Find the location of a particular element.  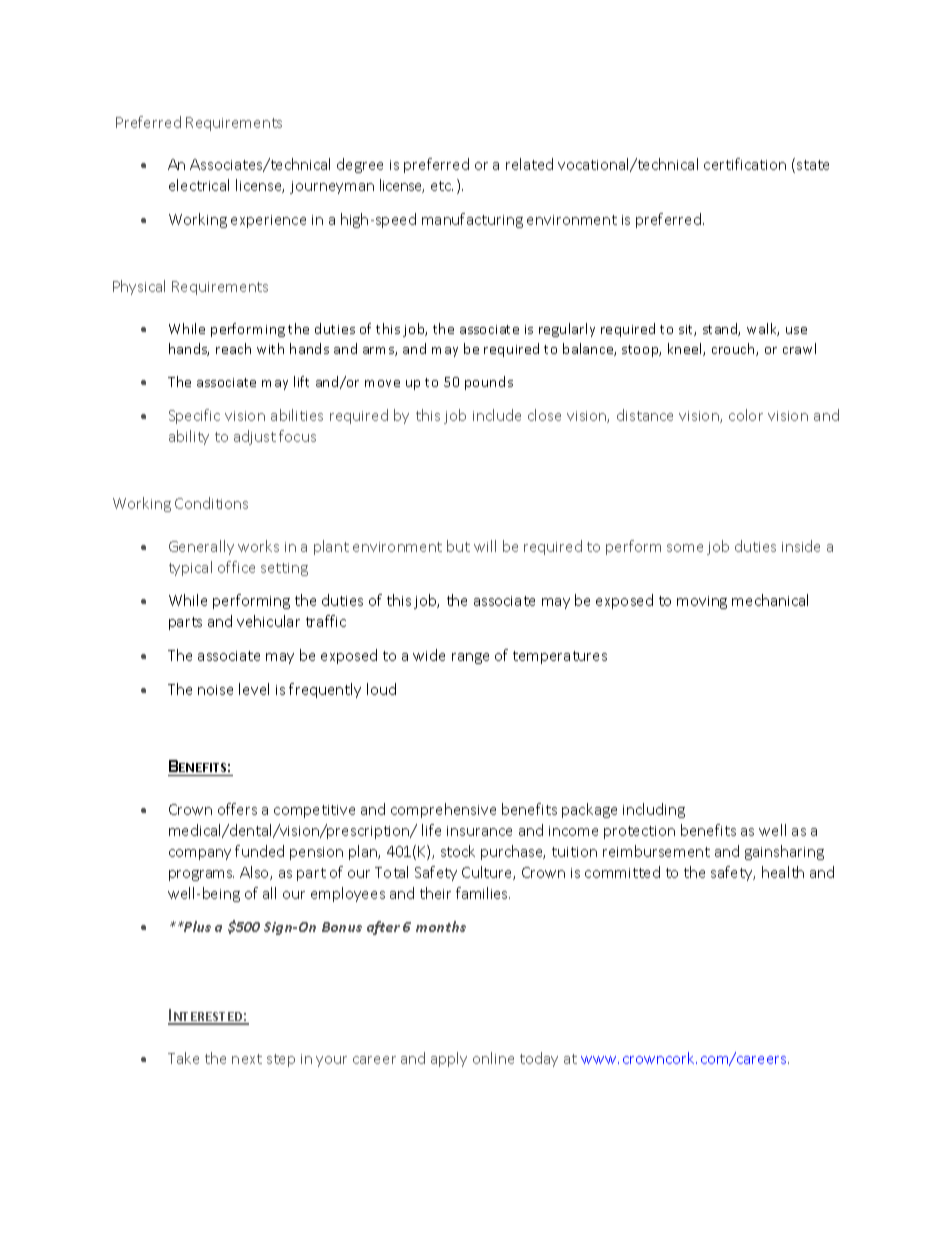

insurance is located at coordinates (479, 831).
